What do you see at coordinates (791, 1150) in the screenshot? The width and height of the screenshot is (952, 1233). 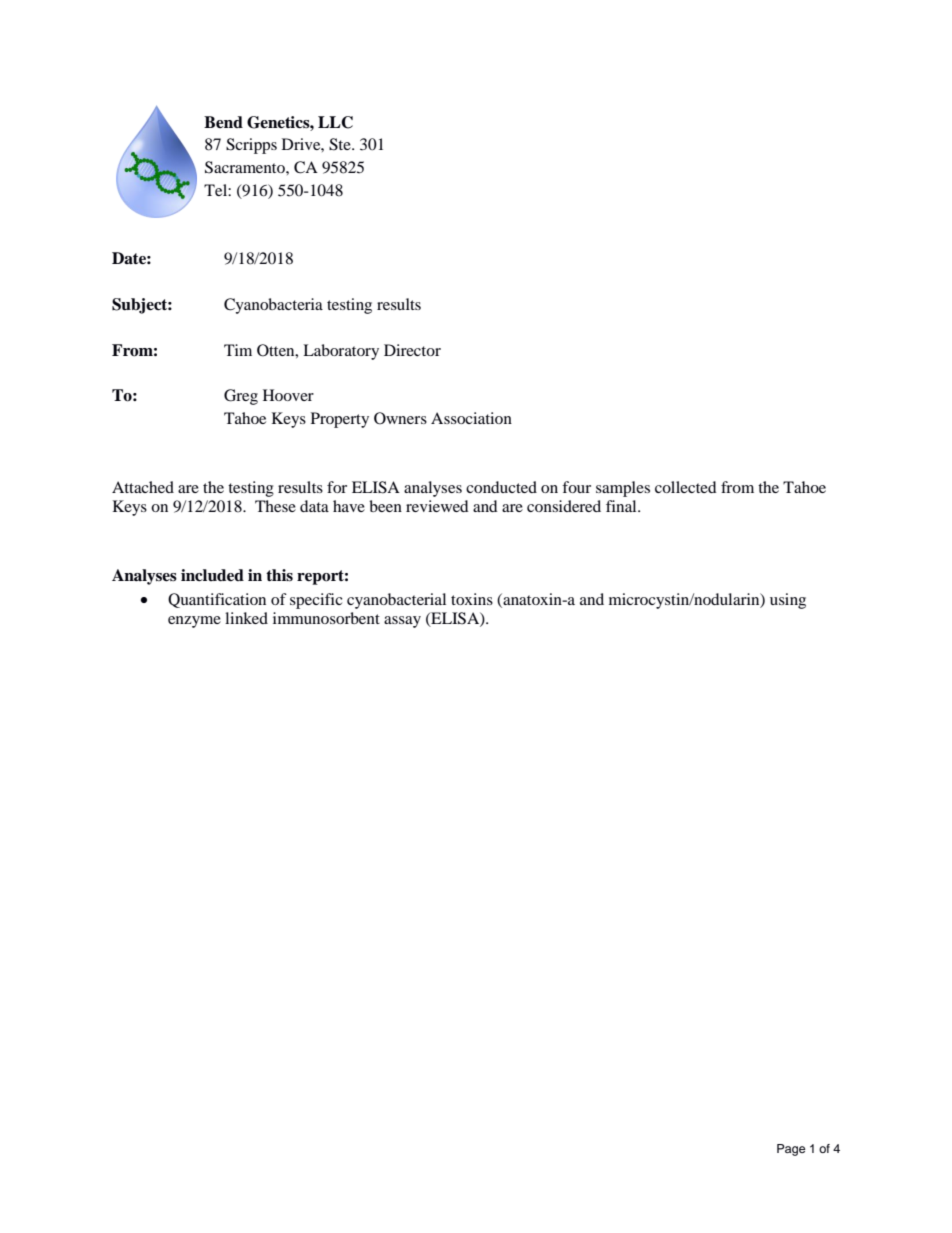 I see `Page` at bounding box center [791, 1150].
